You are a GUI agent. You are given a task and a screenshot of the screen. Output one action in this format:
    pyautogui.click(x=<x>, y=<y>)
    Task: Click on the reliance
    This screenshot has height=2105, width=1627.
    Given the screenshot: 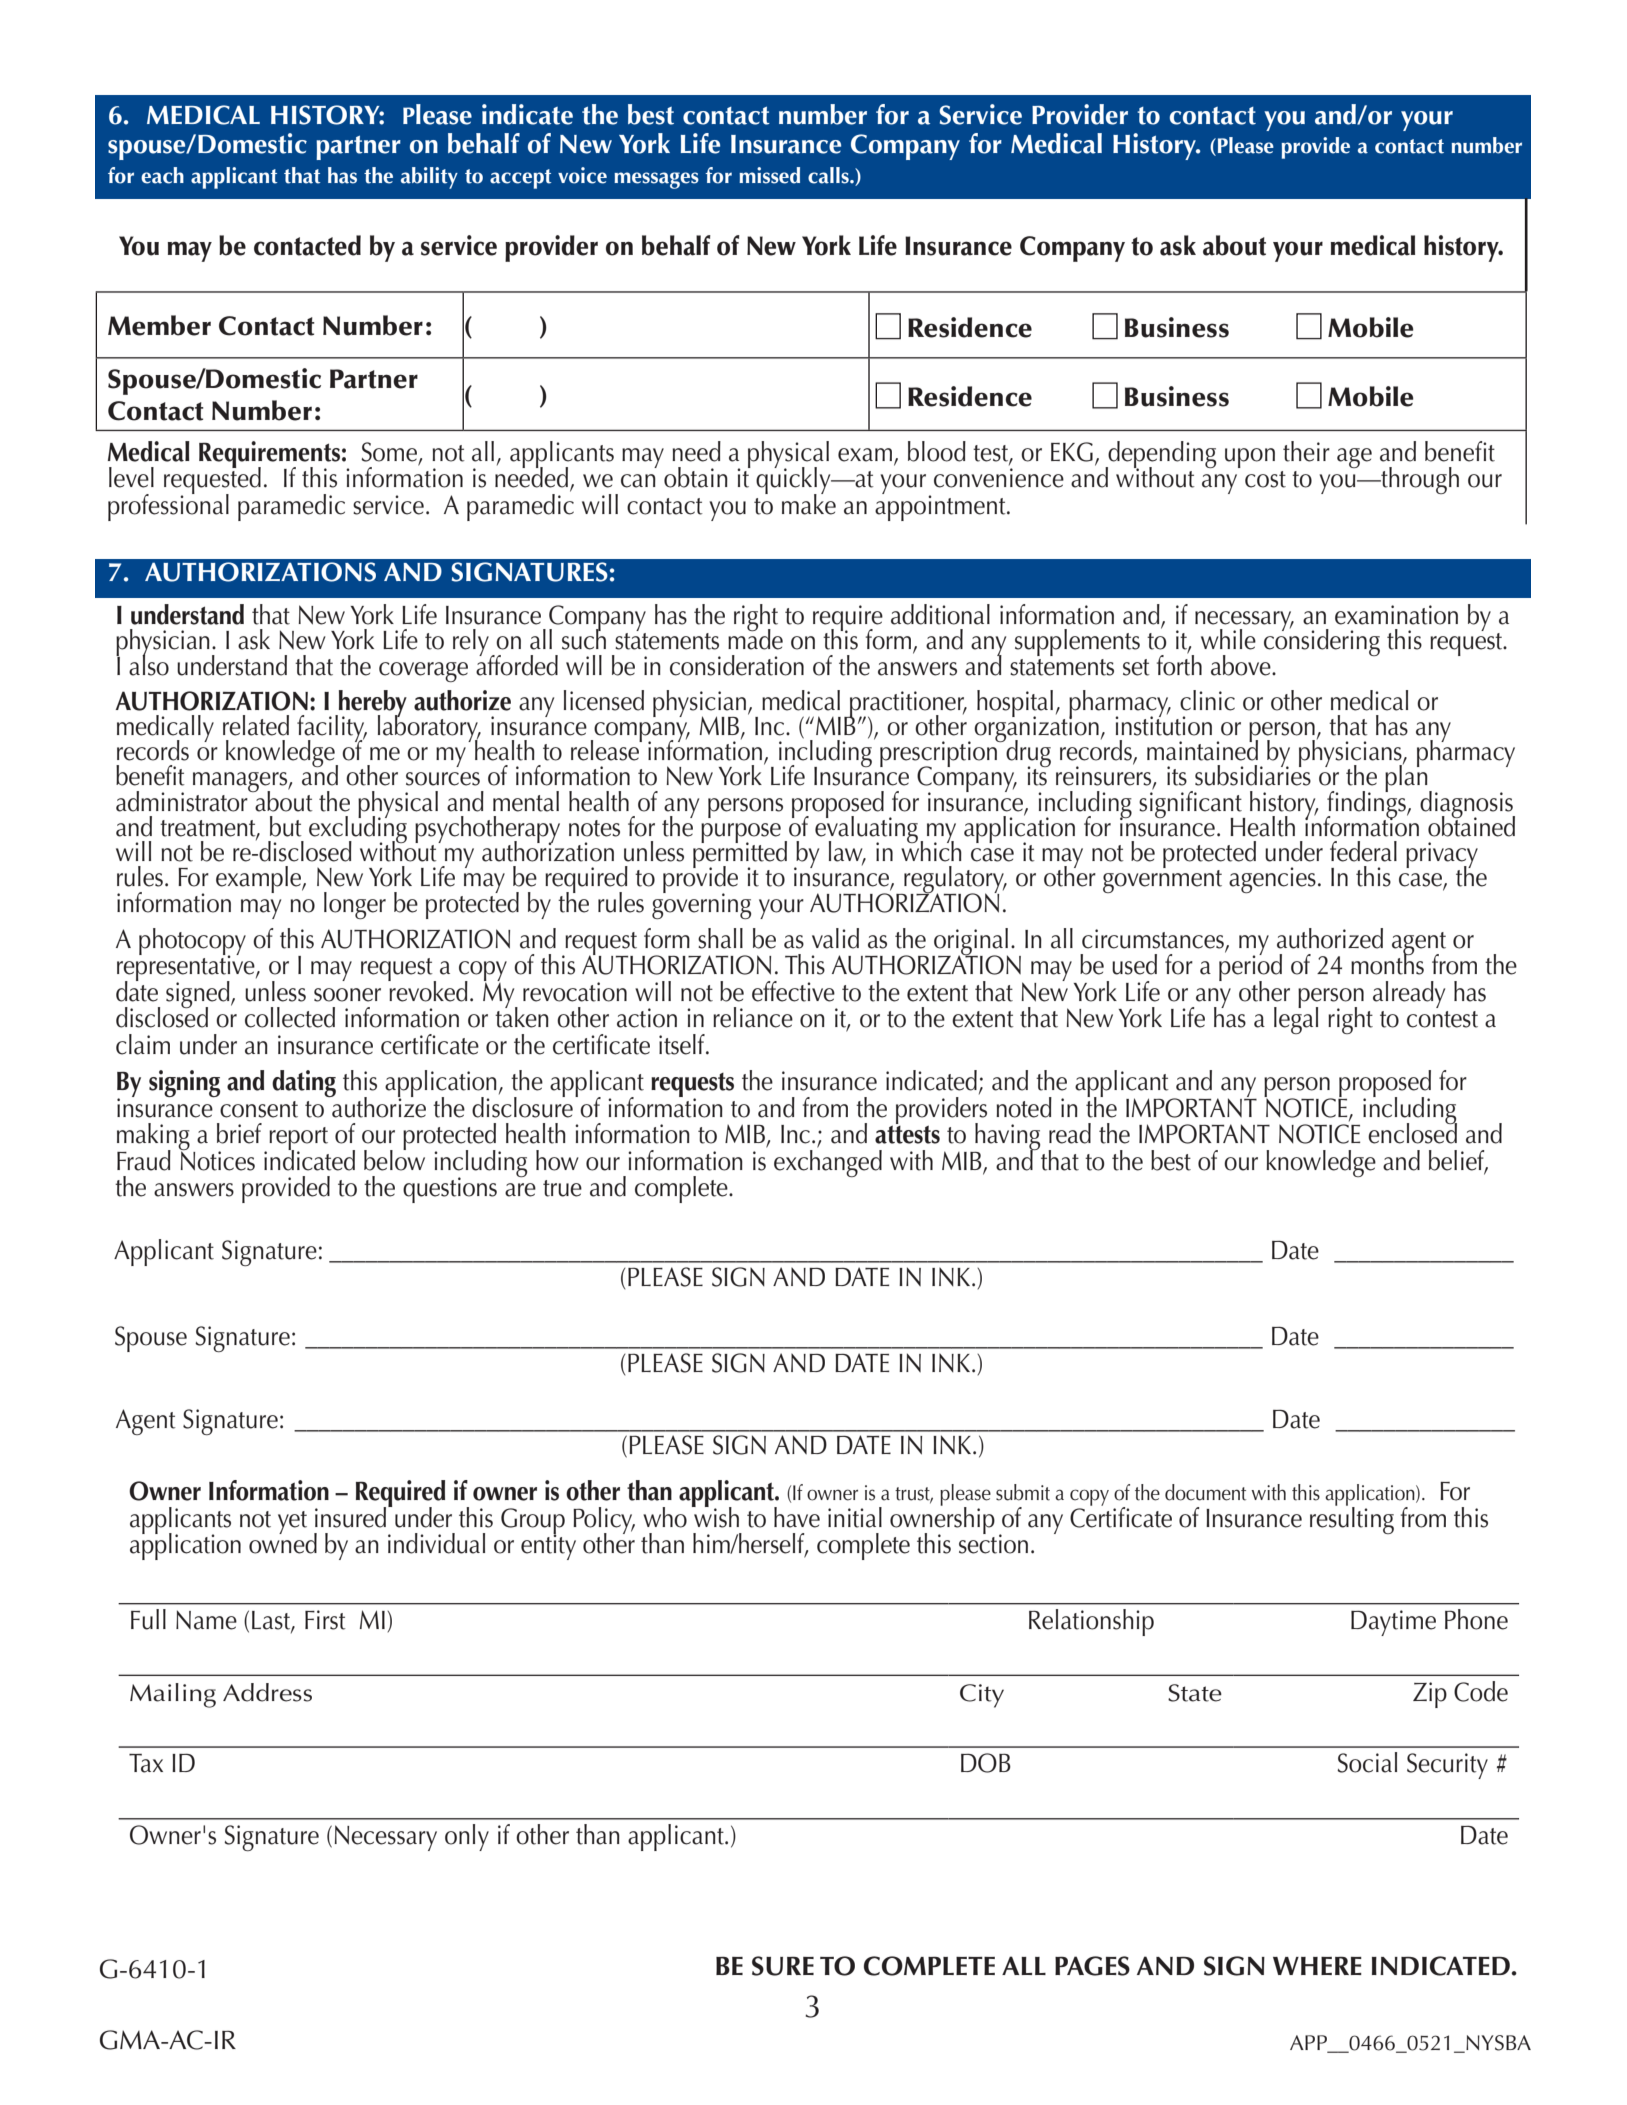 What is the action you would take?
    pyautogui.click(x=753, y=1017)
